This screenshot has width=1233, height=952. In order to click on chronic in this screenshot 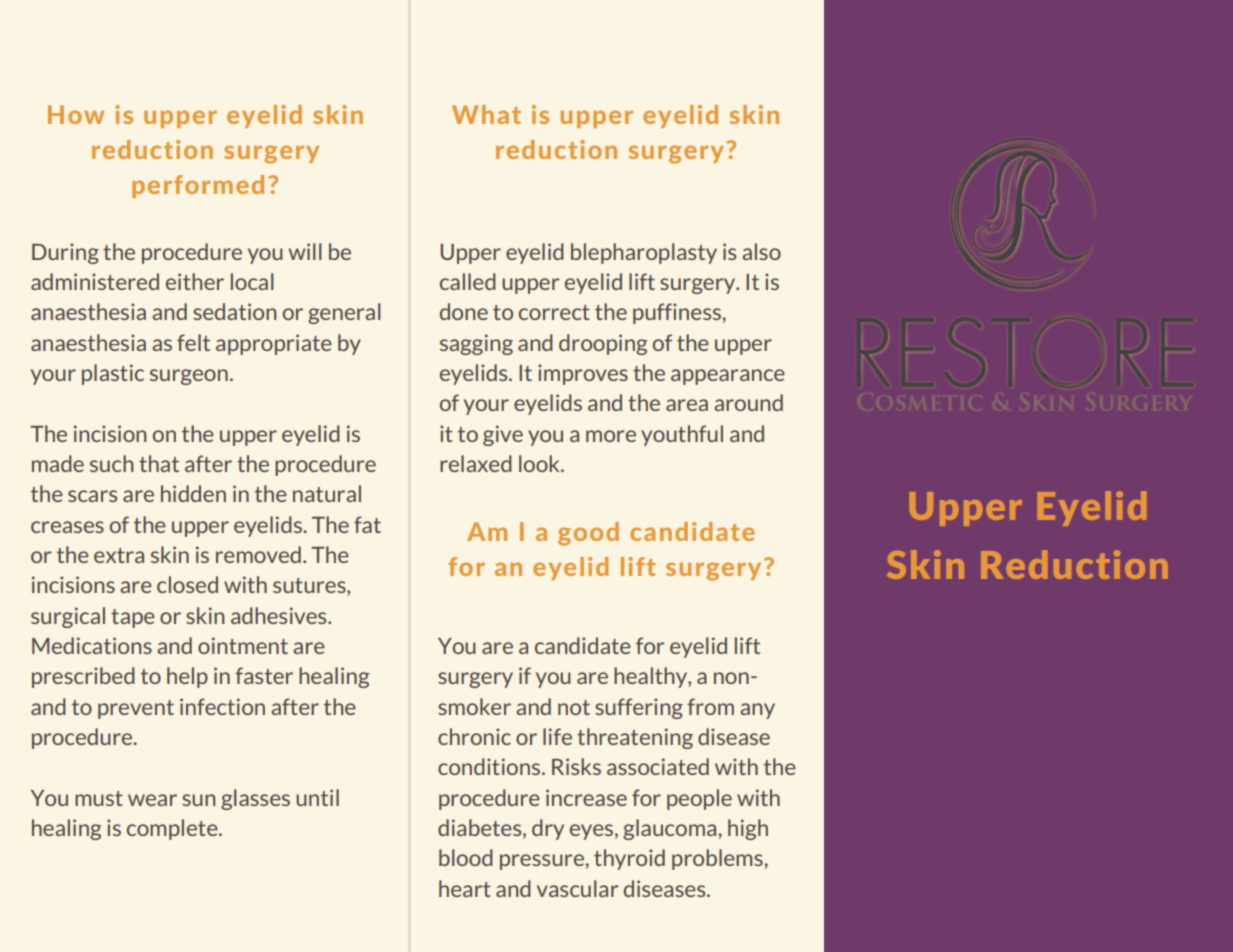, I will do `click(474, 736)`.
